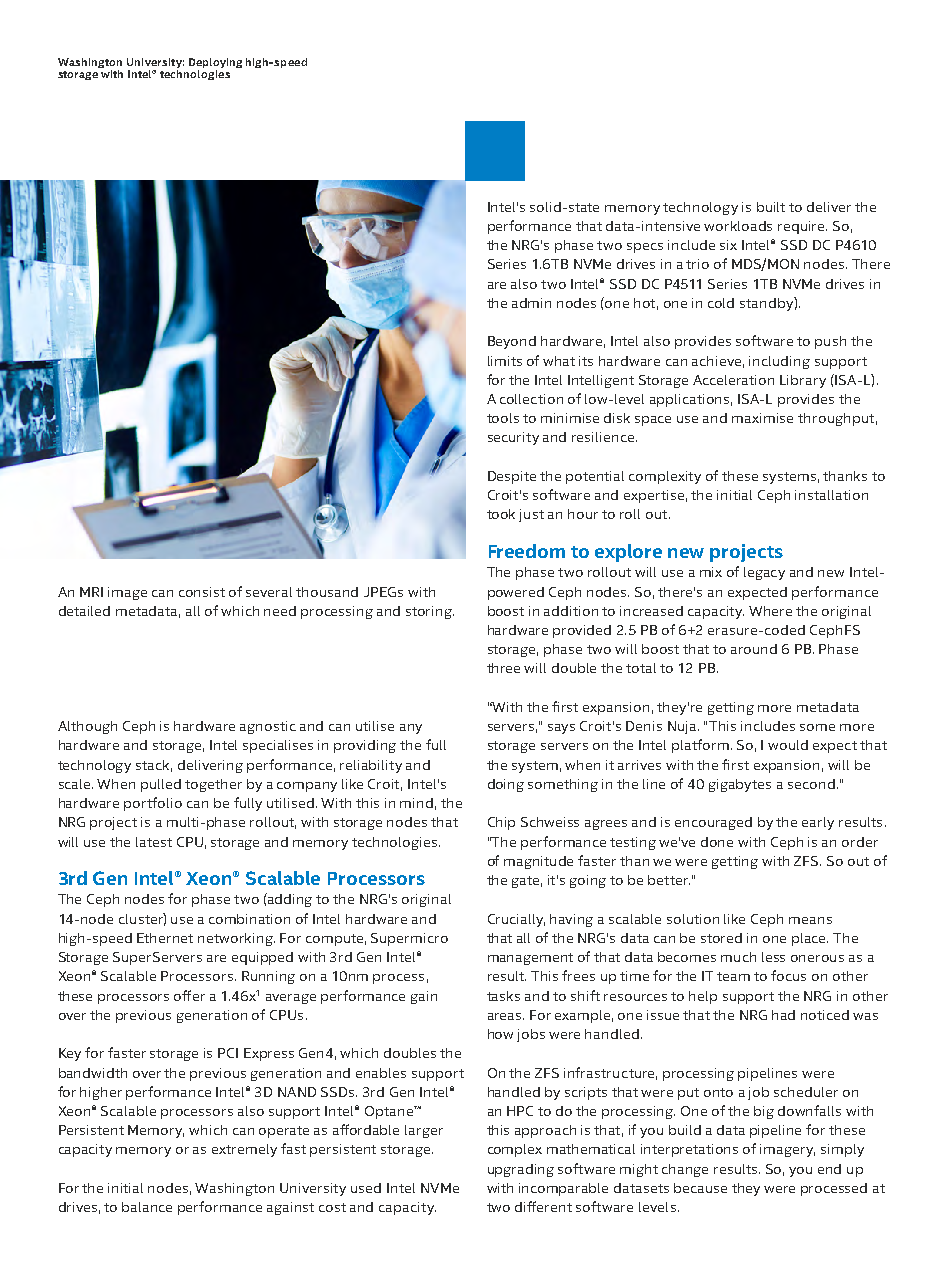 This document has height=1270, width=952. I want to click on specs, so click(645, 248).
